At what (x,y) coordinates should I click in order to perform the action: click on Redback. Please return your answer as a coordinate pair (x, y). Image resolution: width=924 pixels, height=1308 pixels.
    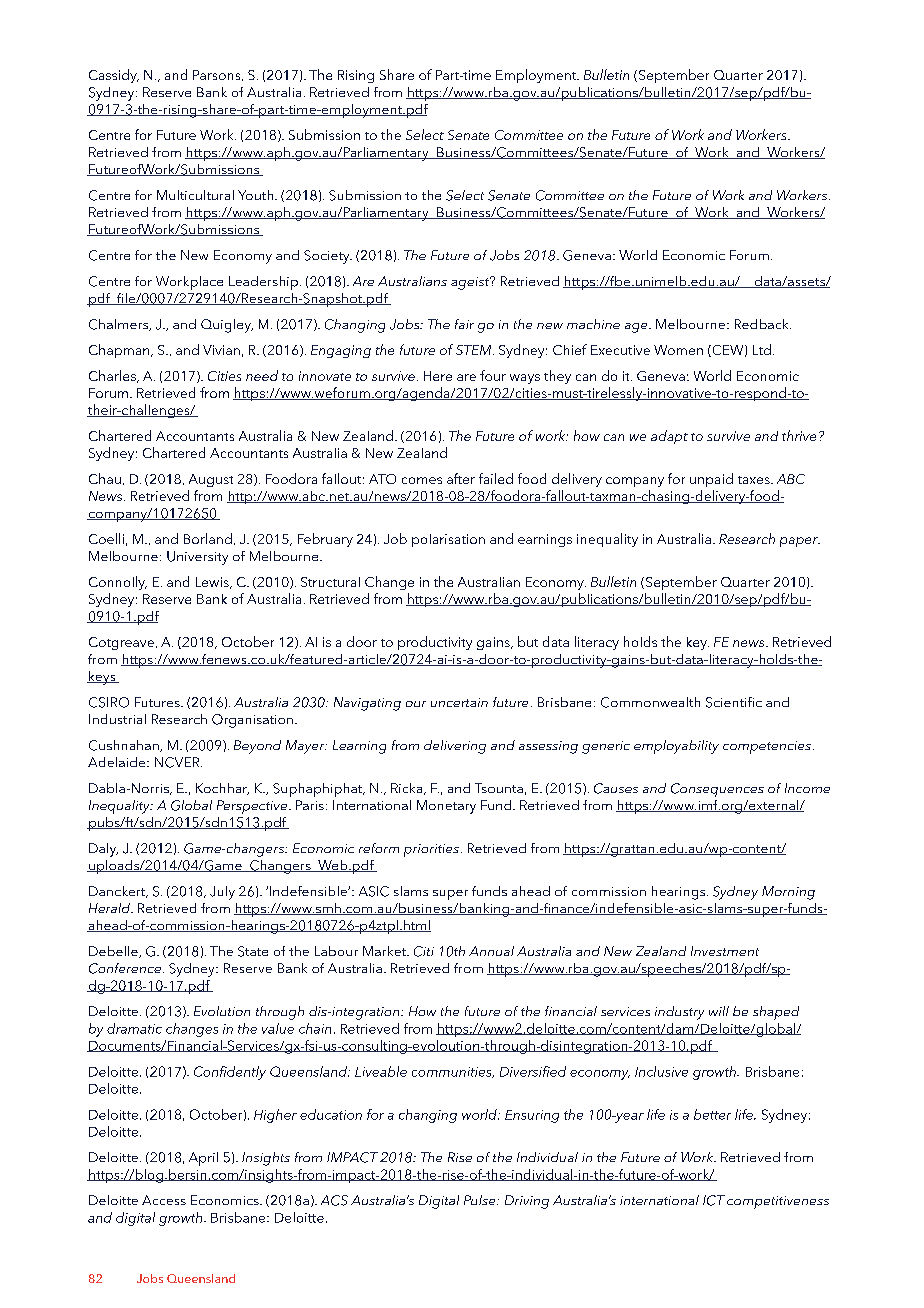
    Looking at the image, I should click on (763, 324).
